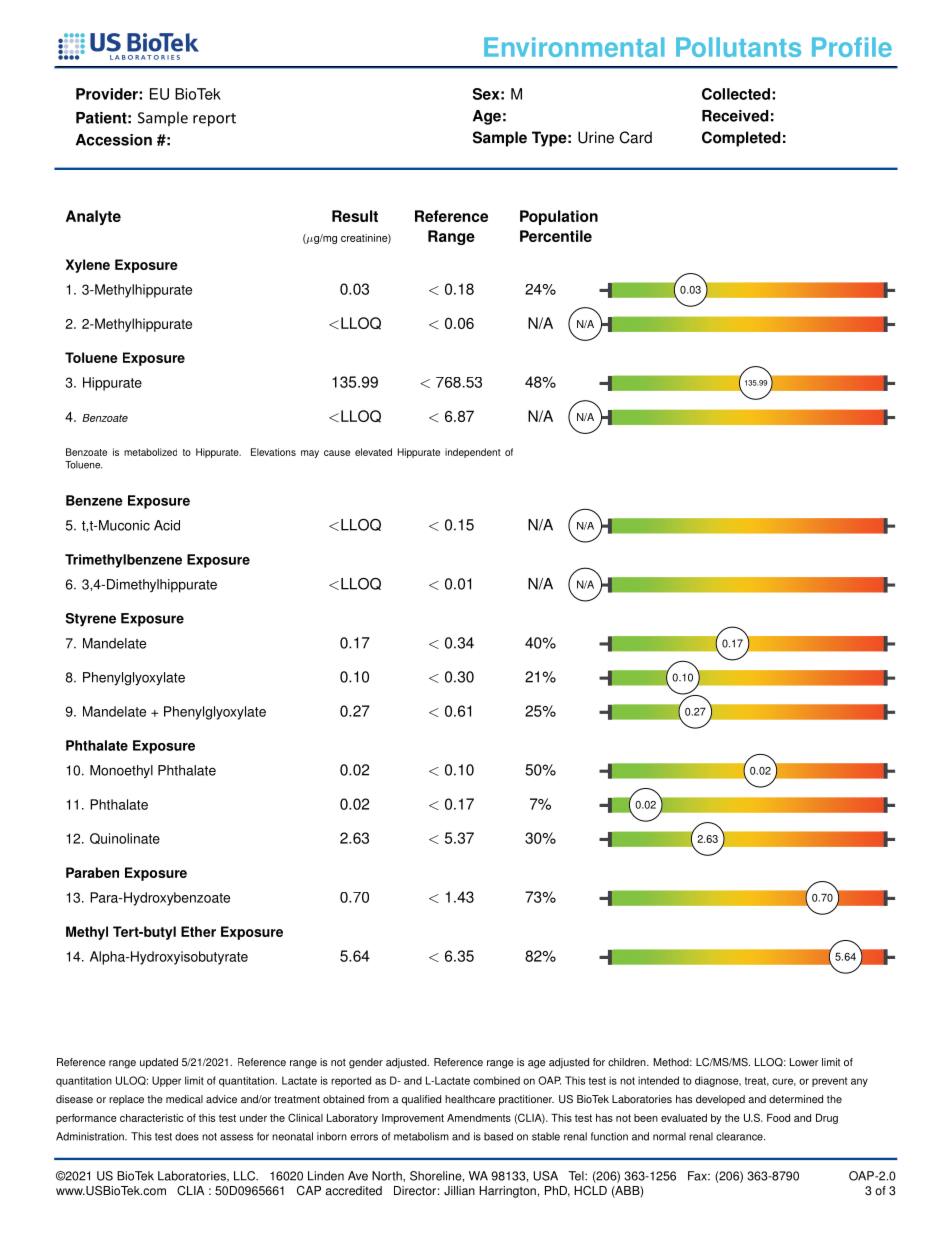  I want to click on gender, so click(366, 1063).
